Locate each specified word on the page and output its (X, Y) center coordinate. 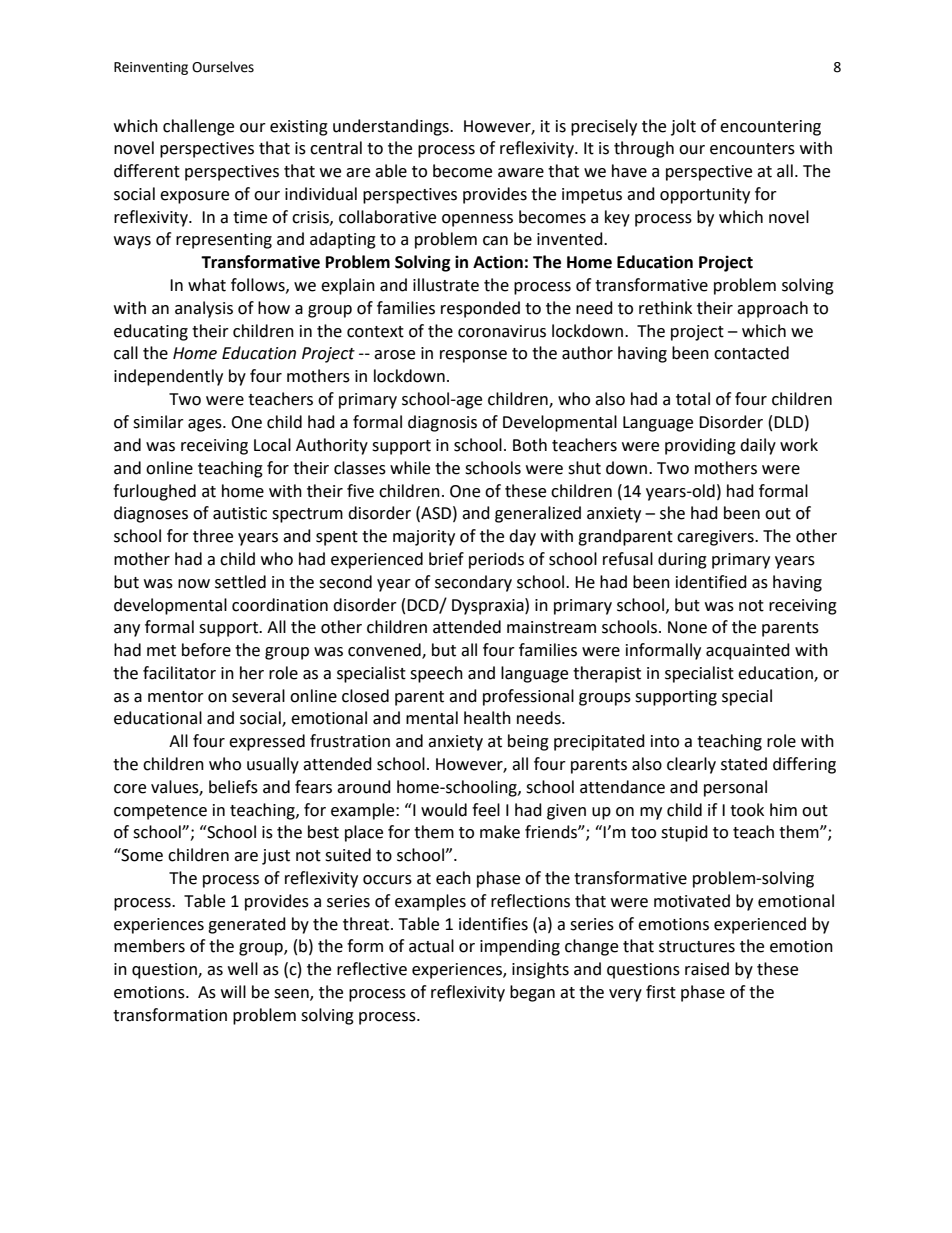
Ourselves (223, 67)
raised (707, 969)
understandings (392, 127)
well (243, 969)
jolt (683, 127)
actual (431, 946)
